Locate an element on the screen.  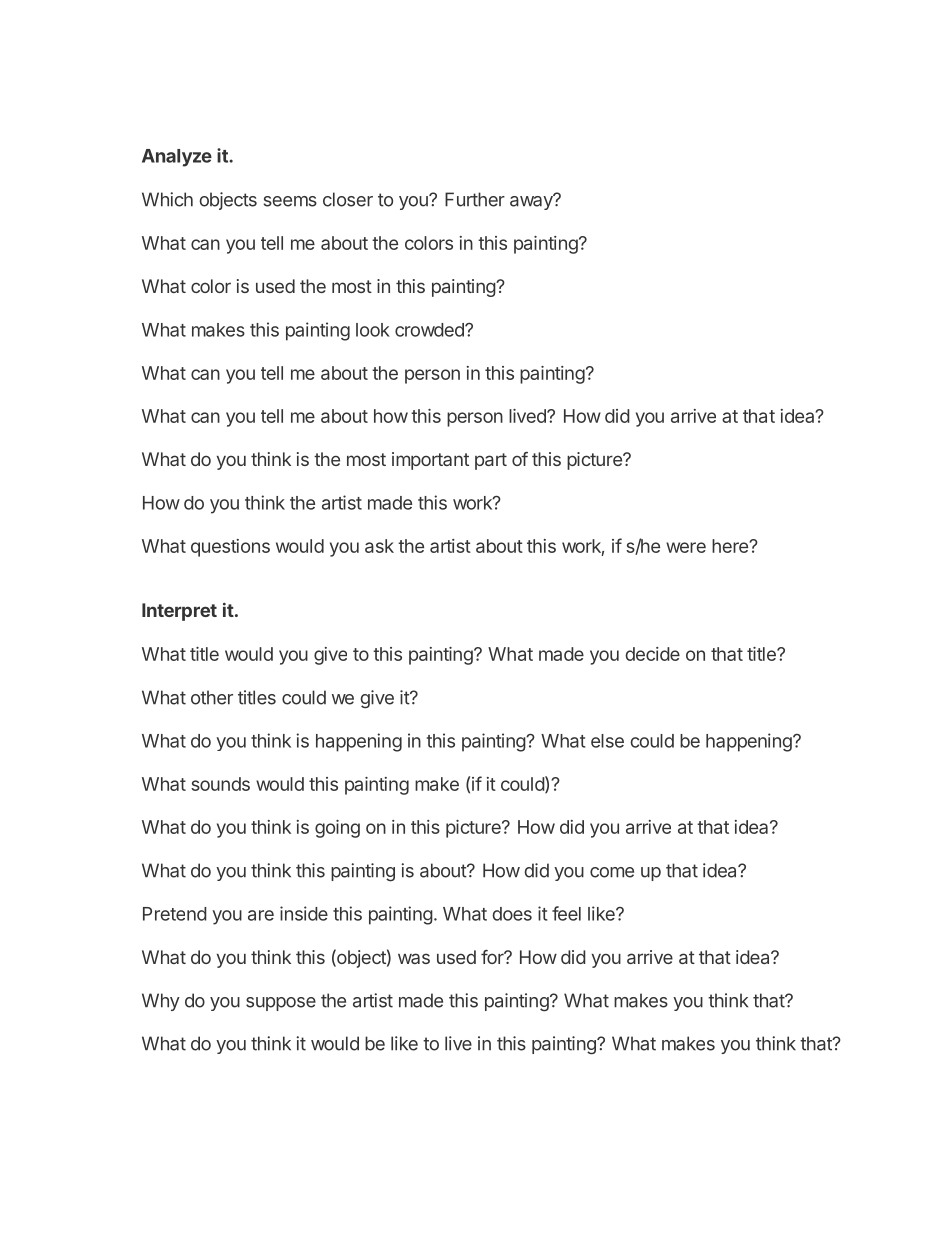
Analyze is located at coordinates (177, 158).
